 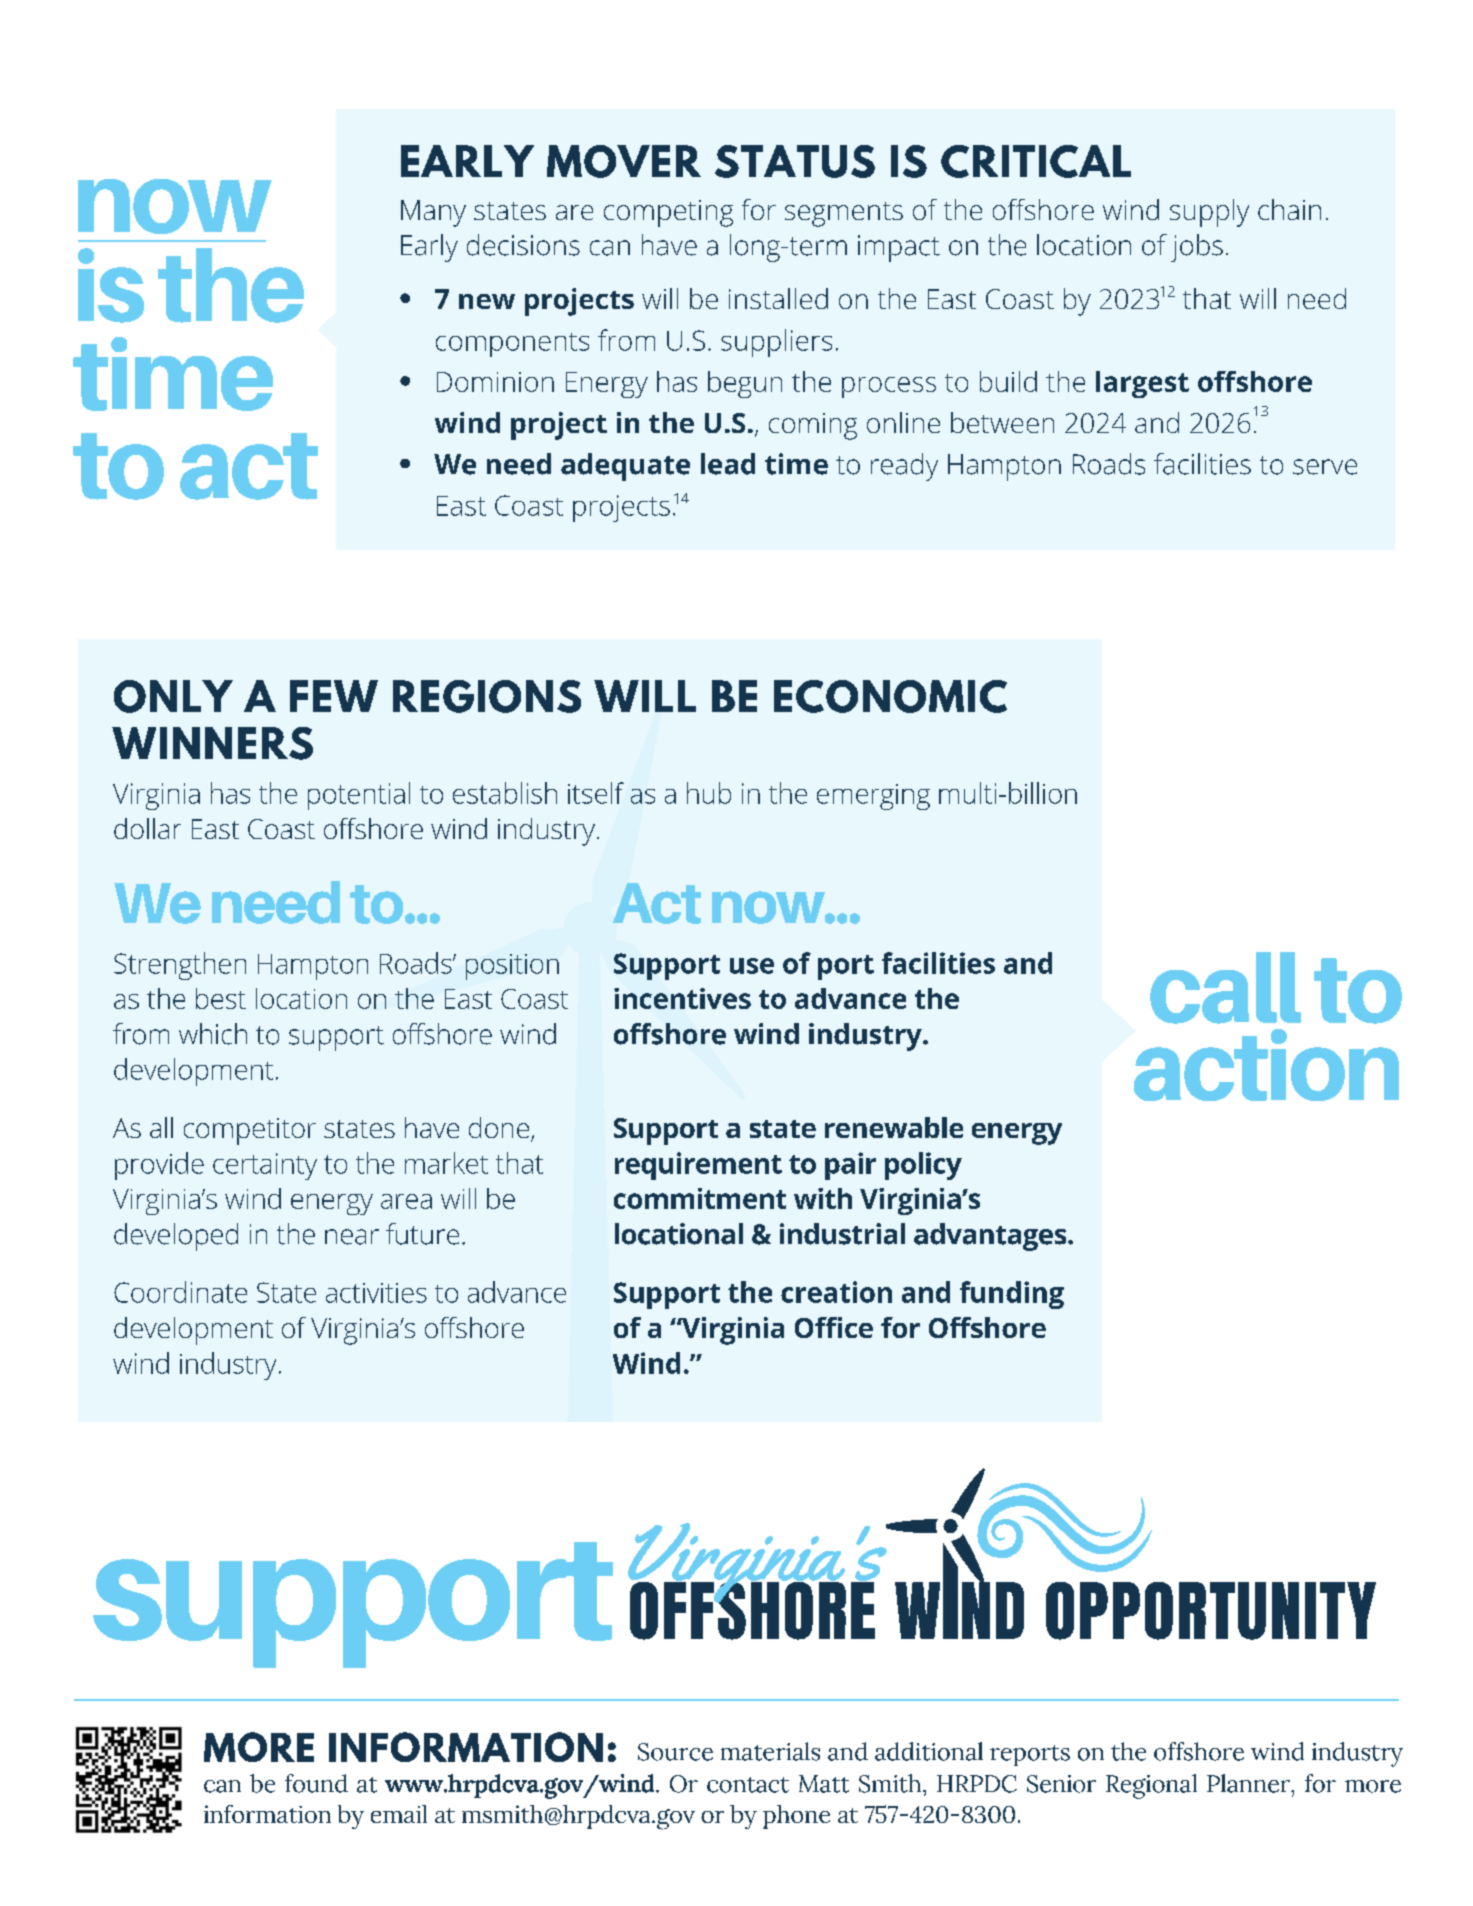 What do you see at coordinates (668, 213) in the screenshot?
I see `competing` at bounding box center [668, 213].
